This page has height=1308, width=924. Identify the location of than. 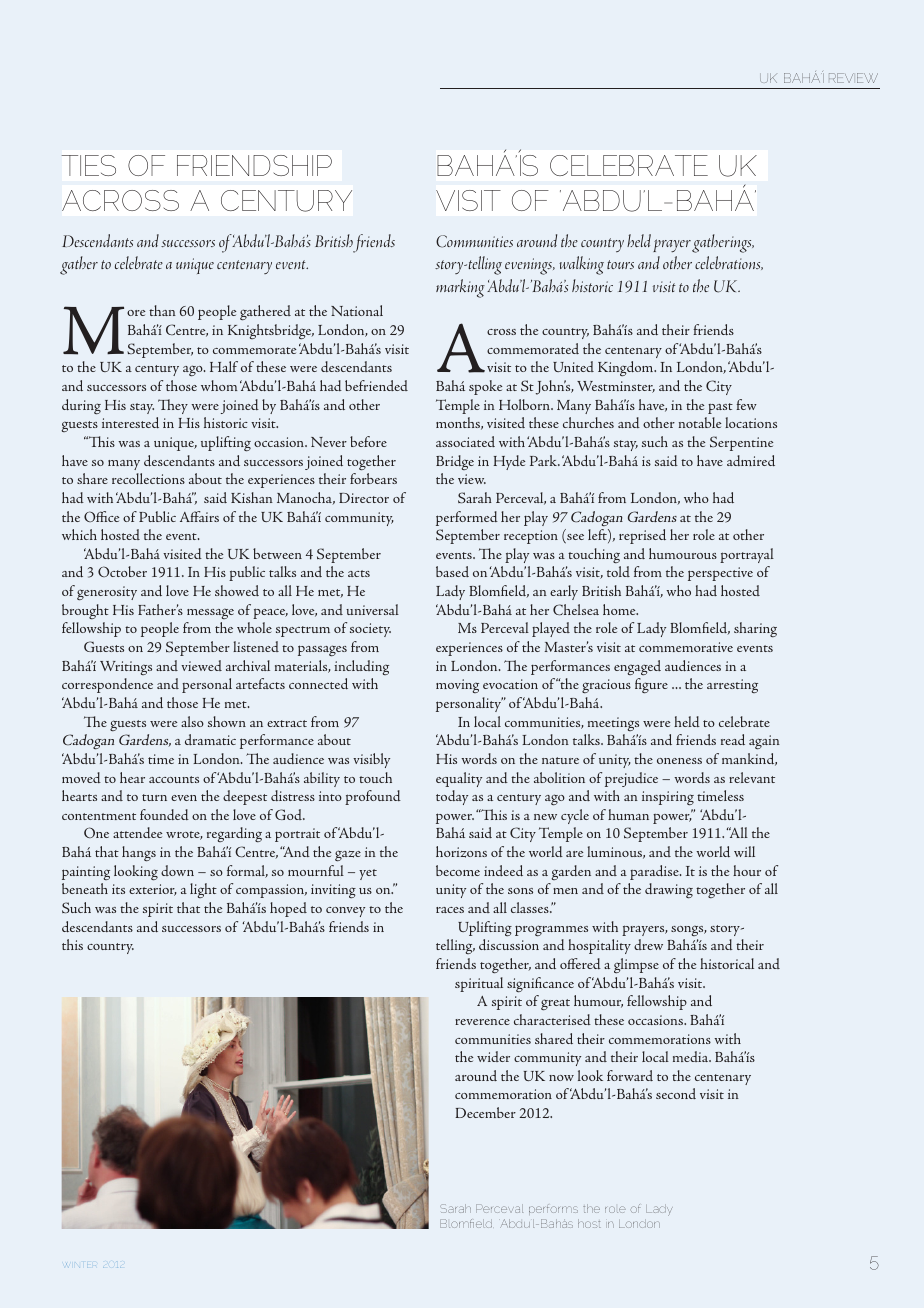
(162, 310).
